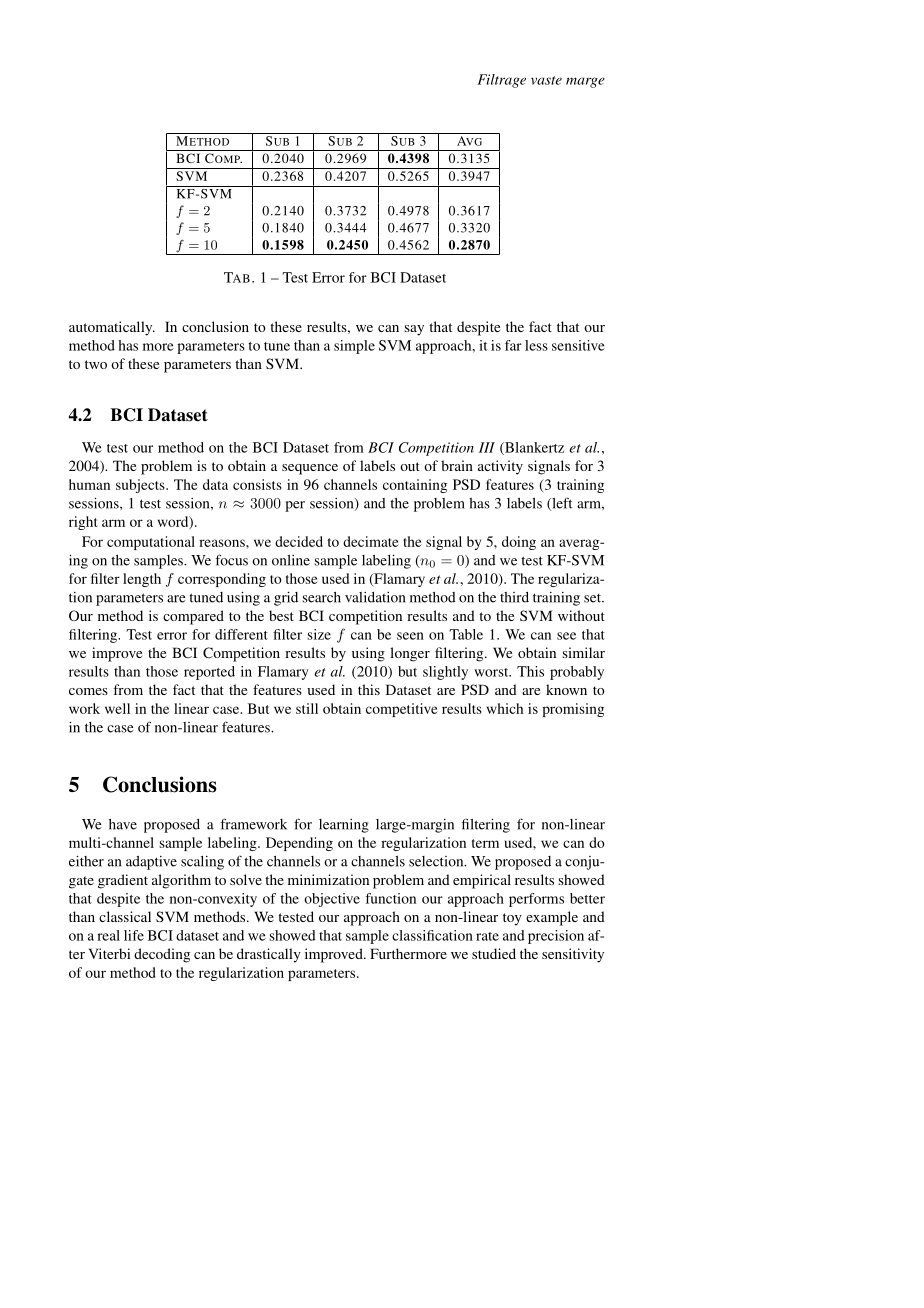 Image resolution: width=924 pixels, height=1308 pixels. Describe the element at coordinates (117, 708) in the page. I see `well` at that location.
